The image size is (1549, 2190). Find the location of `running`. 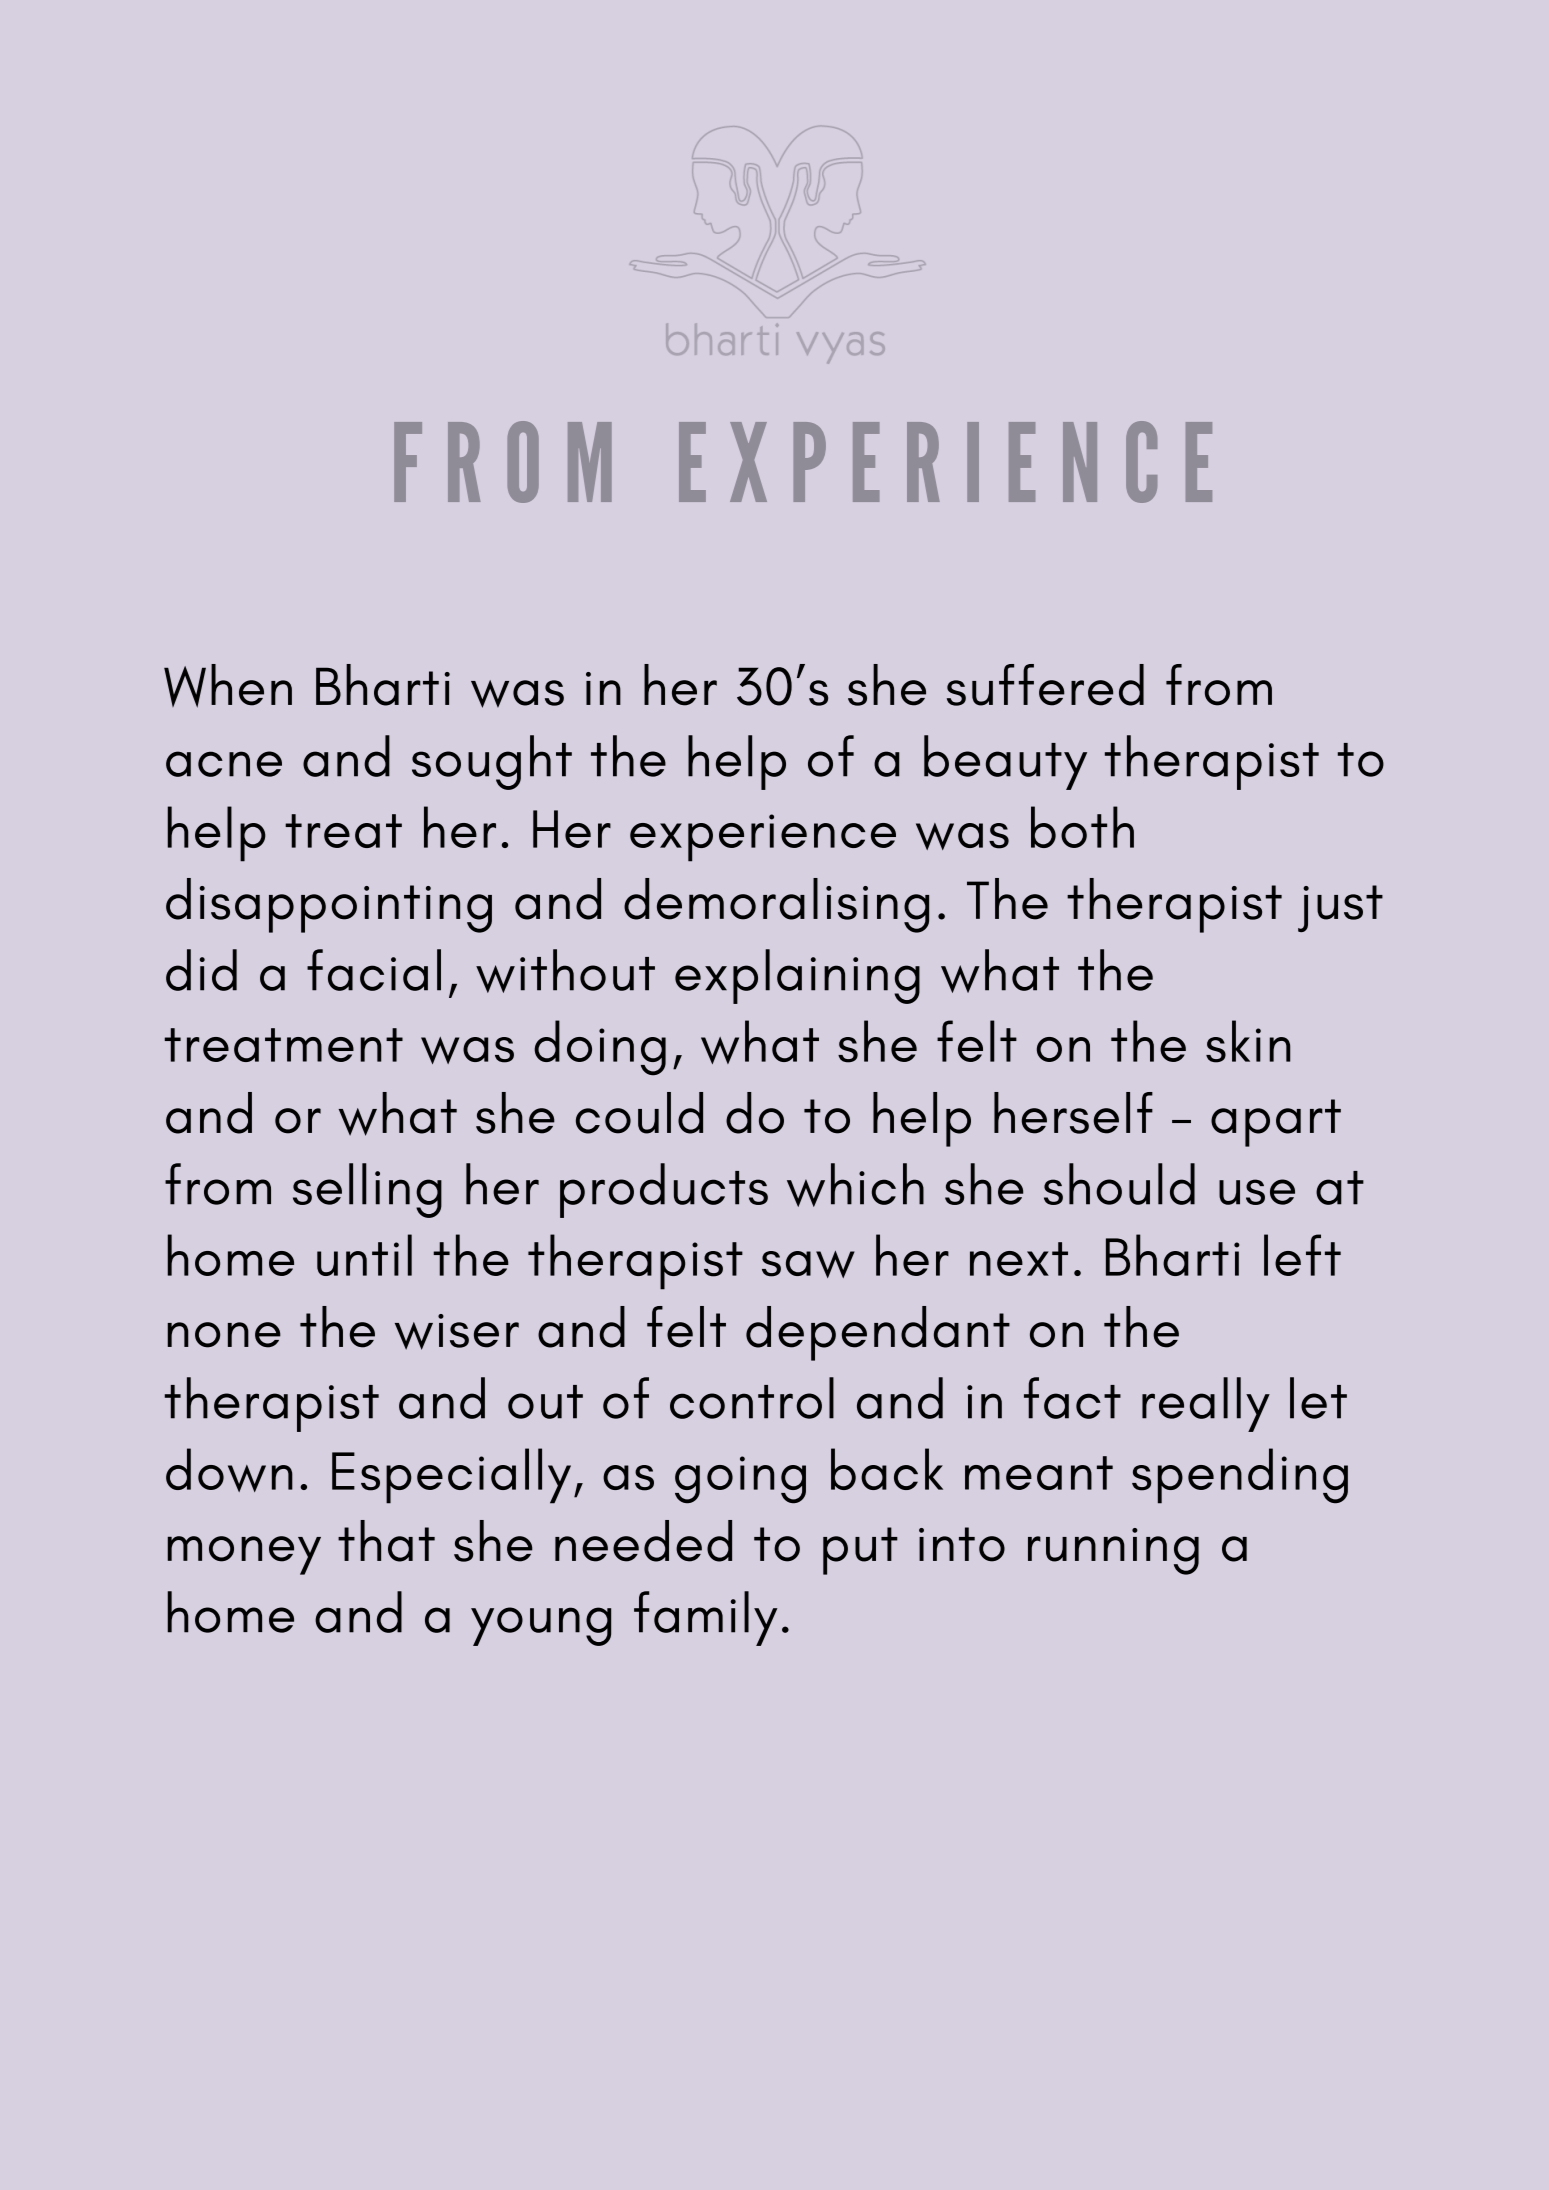

running is located at coordinates (1113, 1551).
